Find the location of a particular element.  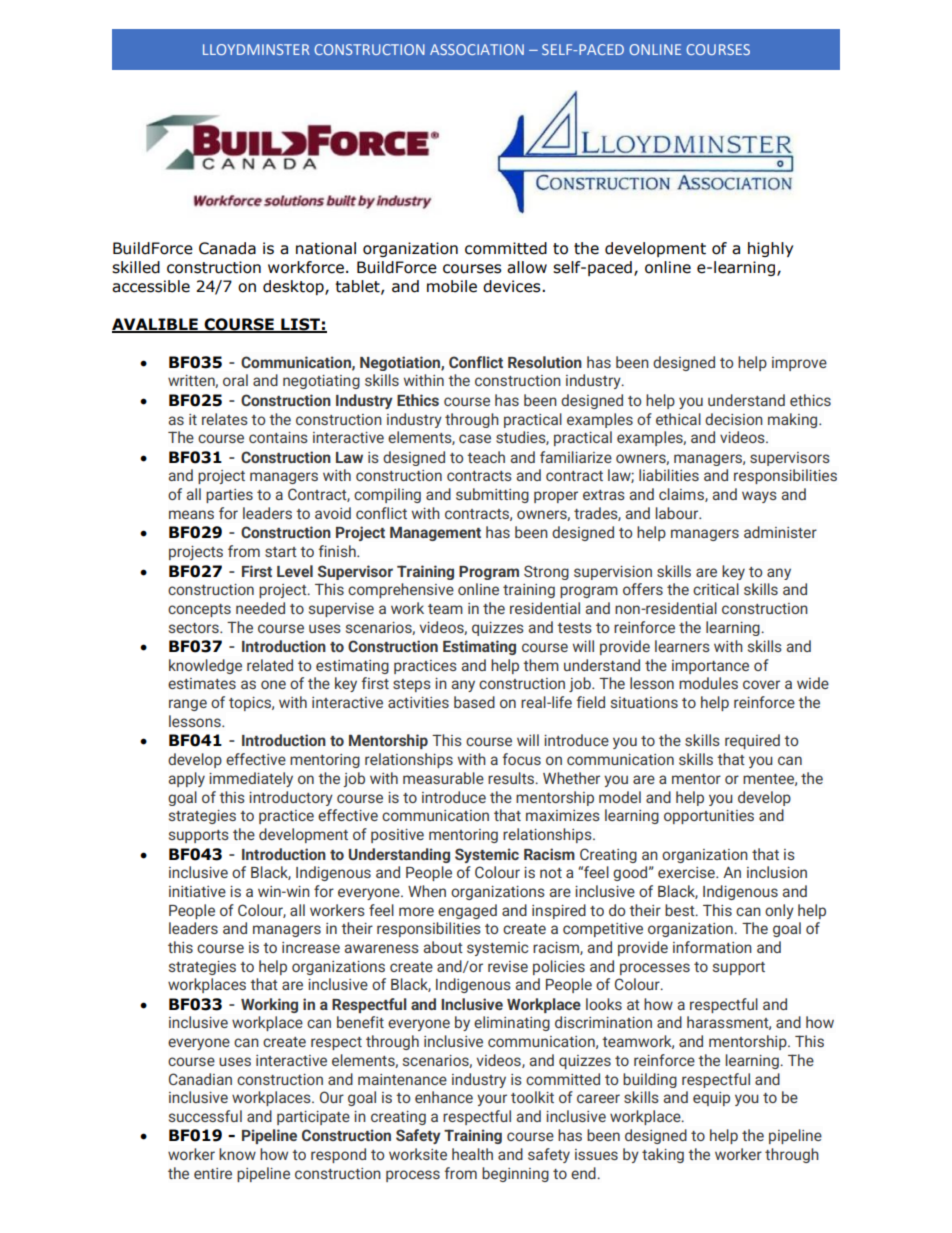

engaged is located at coordinates (467, 911).
